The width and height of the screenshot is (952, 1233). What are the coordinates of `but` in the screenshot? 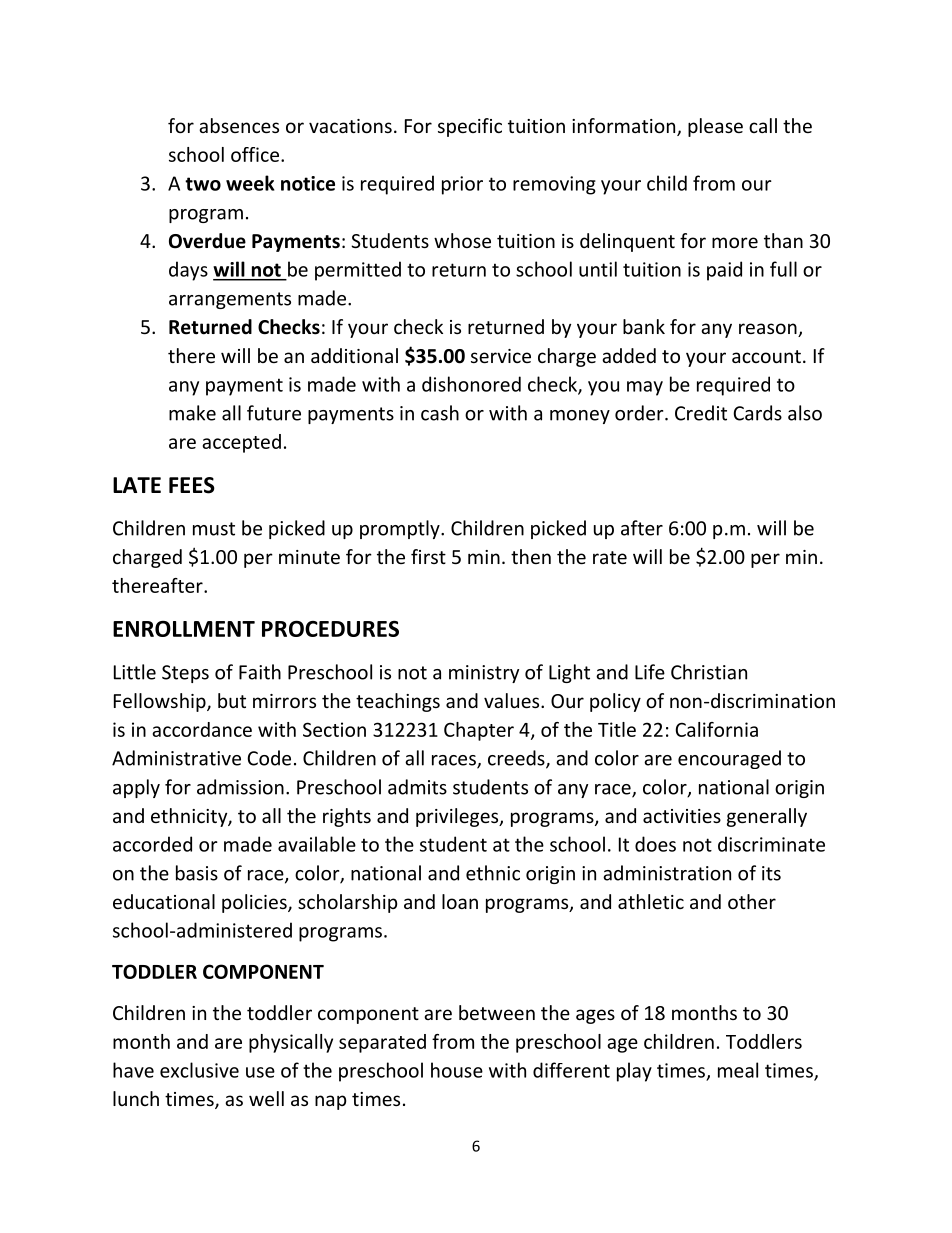 It's located at (232, 700).
